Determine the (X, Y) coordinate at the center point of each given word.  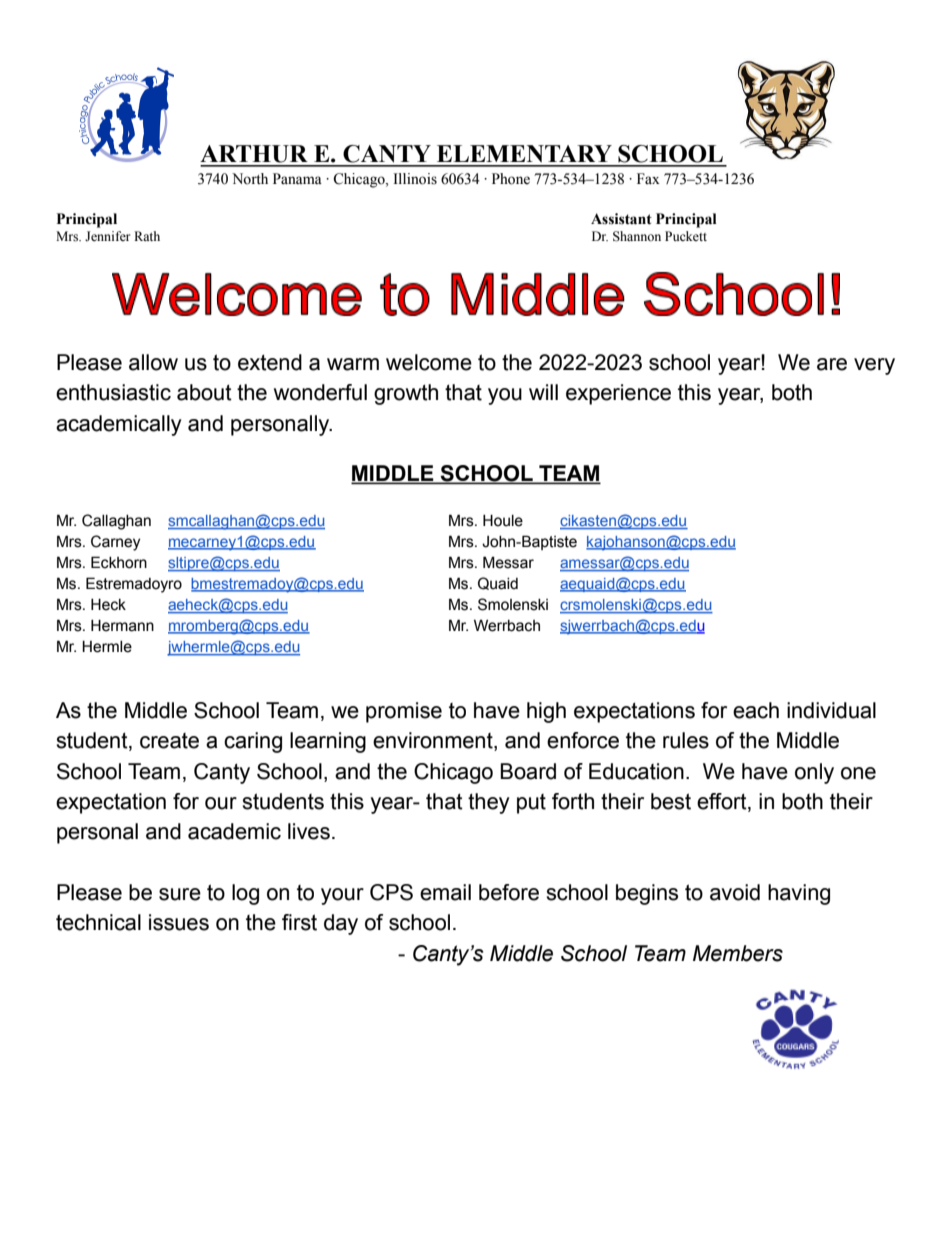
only (814, 773)
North (250, 179)
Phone (511, 179)
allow (153, 362)
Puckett (686, 236)
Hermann (122, 625)
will (543, 392)
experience (618, 394)
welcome (429, 362)
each (756, 710)
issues (179, 922)
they (489, 803)
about (204, 392)
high (546, 712)
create (169, 741)
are (832, 364)
